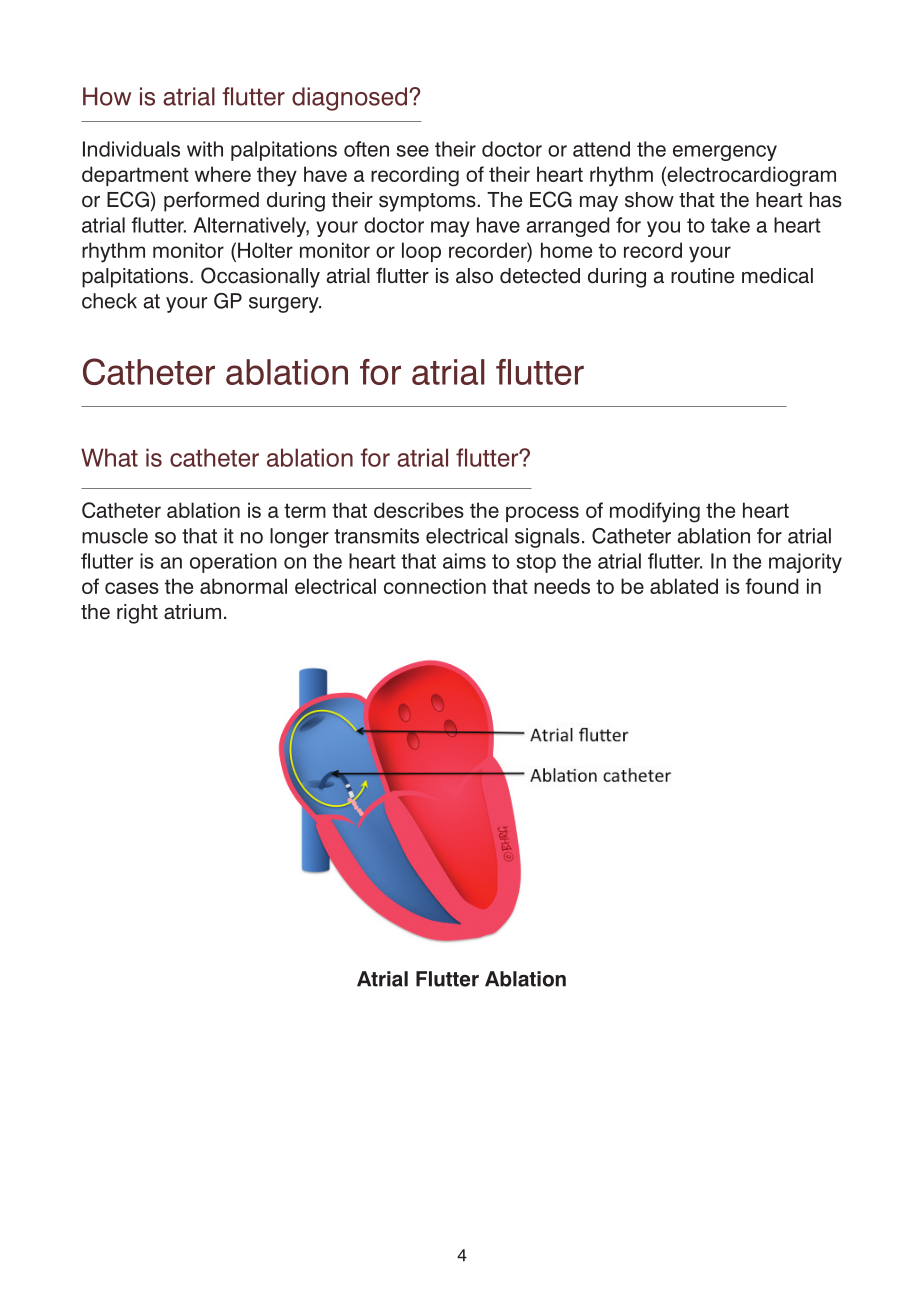 Image resolution: width=924 pixels, height=1311 pixels. Describe the element at coordinates (412, 151) in the image. I see `see` at that location.
